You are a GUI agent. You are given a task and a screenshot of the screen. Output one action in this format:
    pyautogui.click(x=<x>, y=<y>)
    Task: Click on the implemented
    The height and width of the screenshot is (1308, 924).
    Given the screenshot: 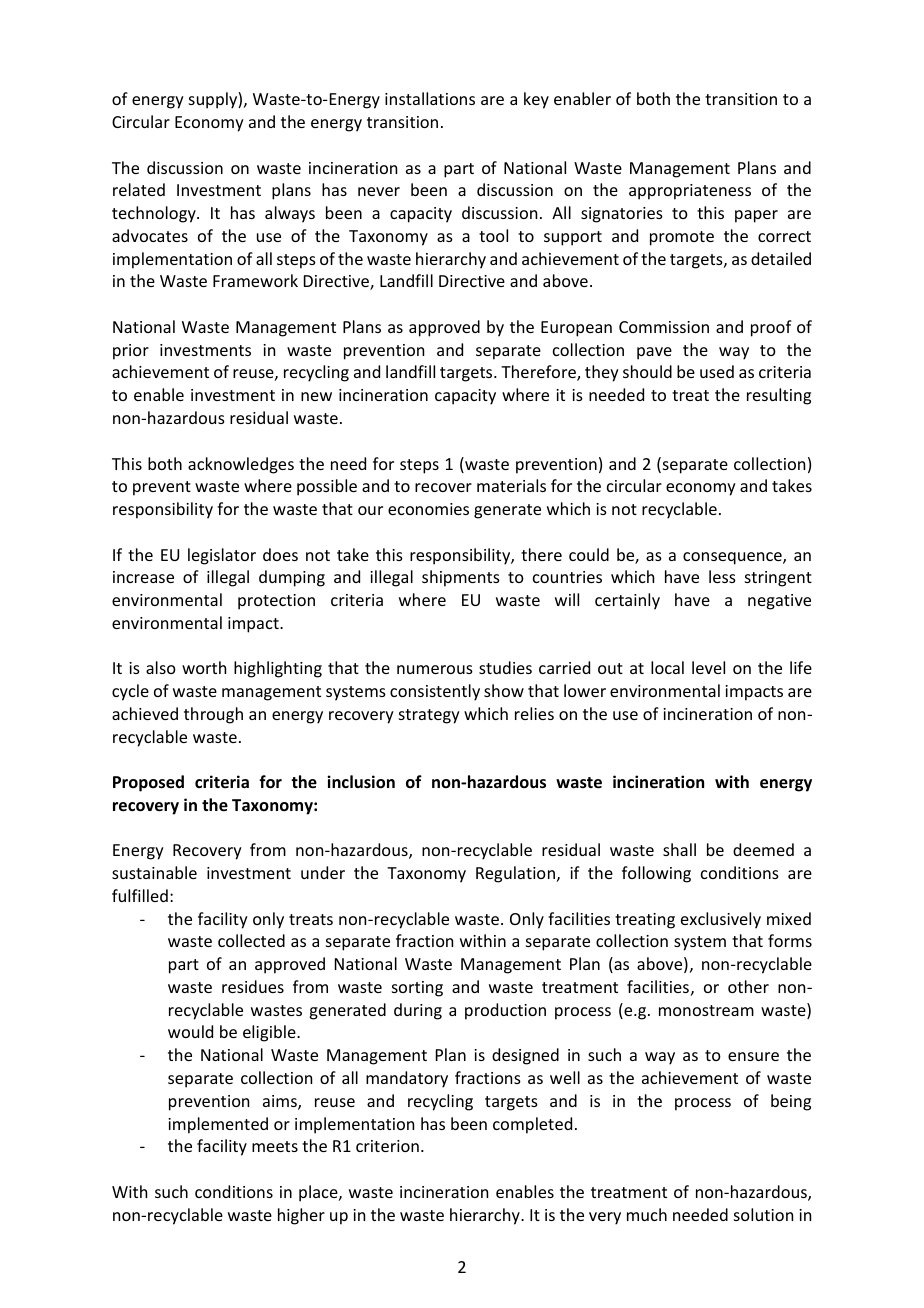 What is the action you would take?
    pyautogui.click(x=218, y=1125)
